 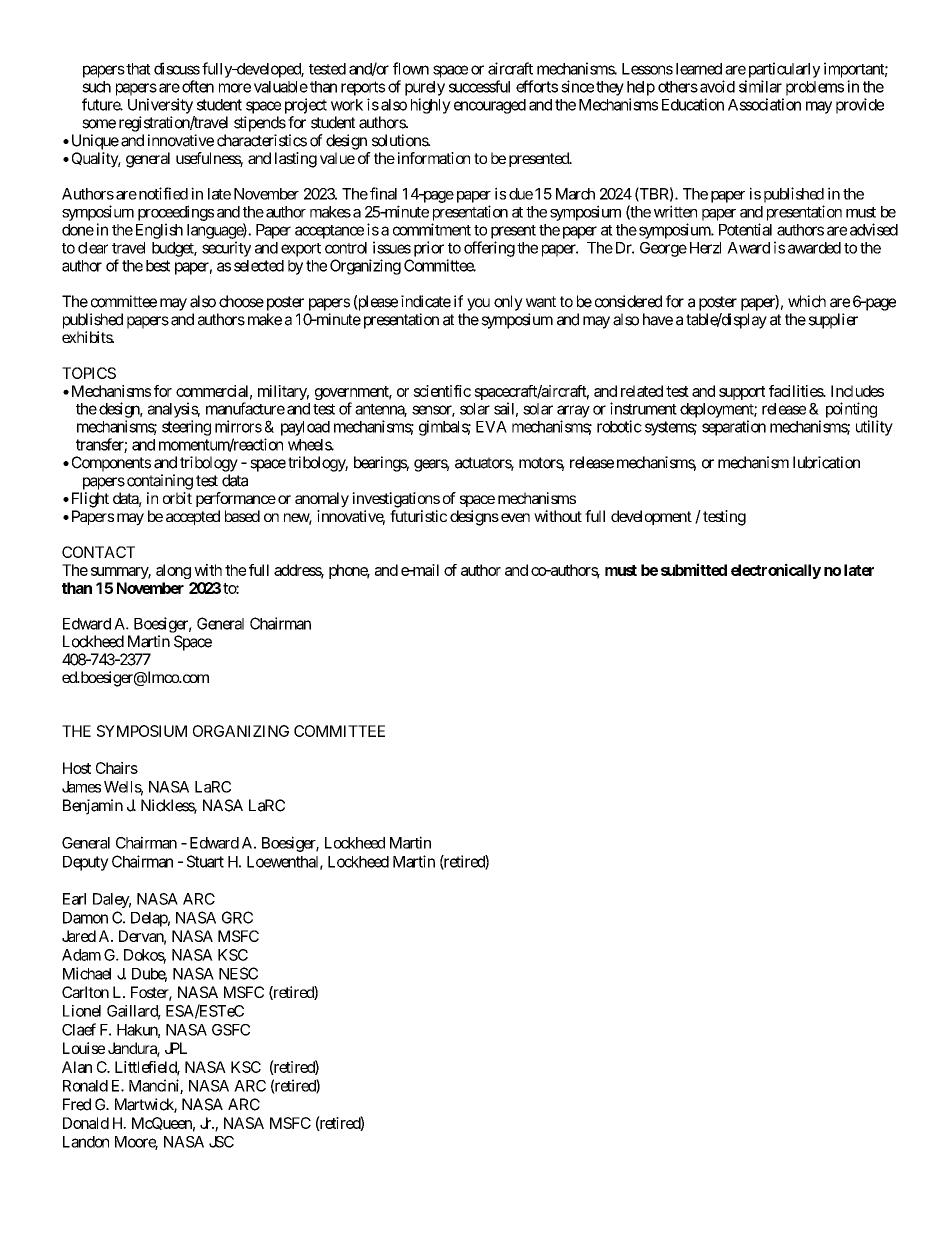 What do you see at coordinates (117, 768) in the screenshot?
I see `Chairs` at bounding box center [117, 768].
